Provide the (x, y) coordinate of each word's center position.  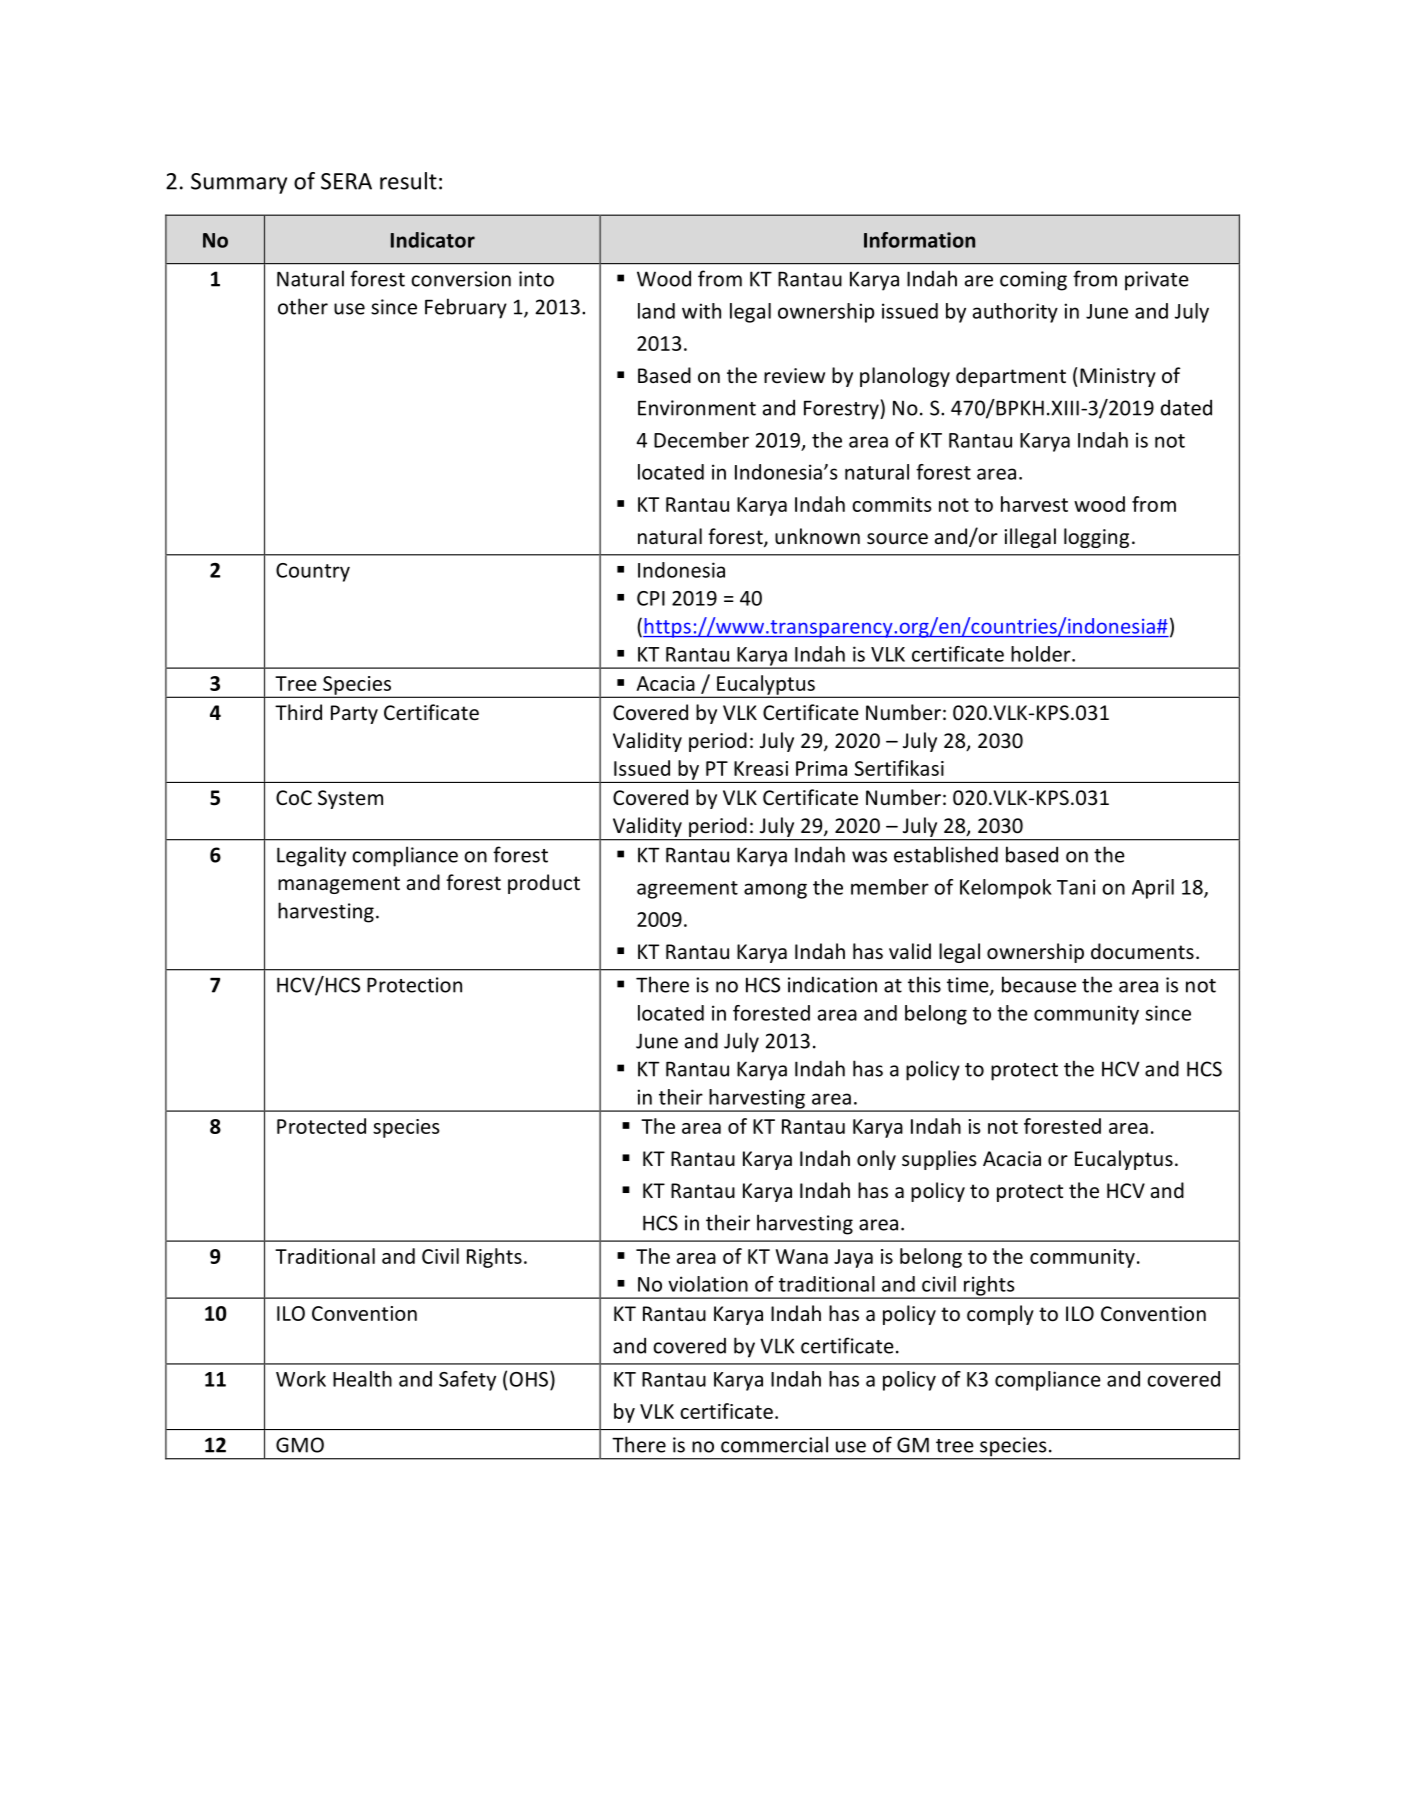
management (339, 885)
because (1039, 984)
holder (1042, 654)
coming (1033, 281)
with (701, 311)
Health (362, 1379)
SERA (346, 181)
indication (832, 984)
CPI (651, 598)
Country (313, 572)
